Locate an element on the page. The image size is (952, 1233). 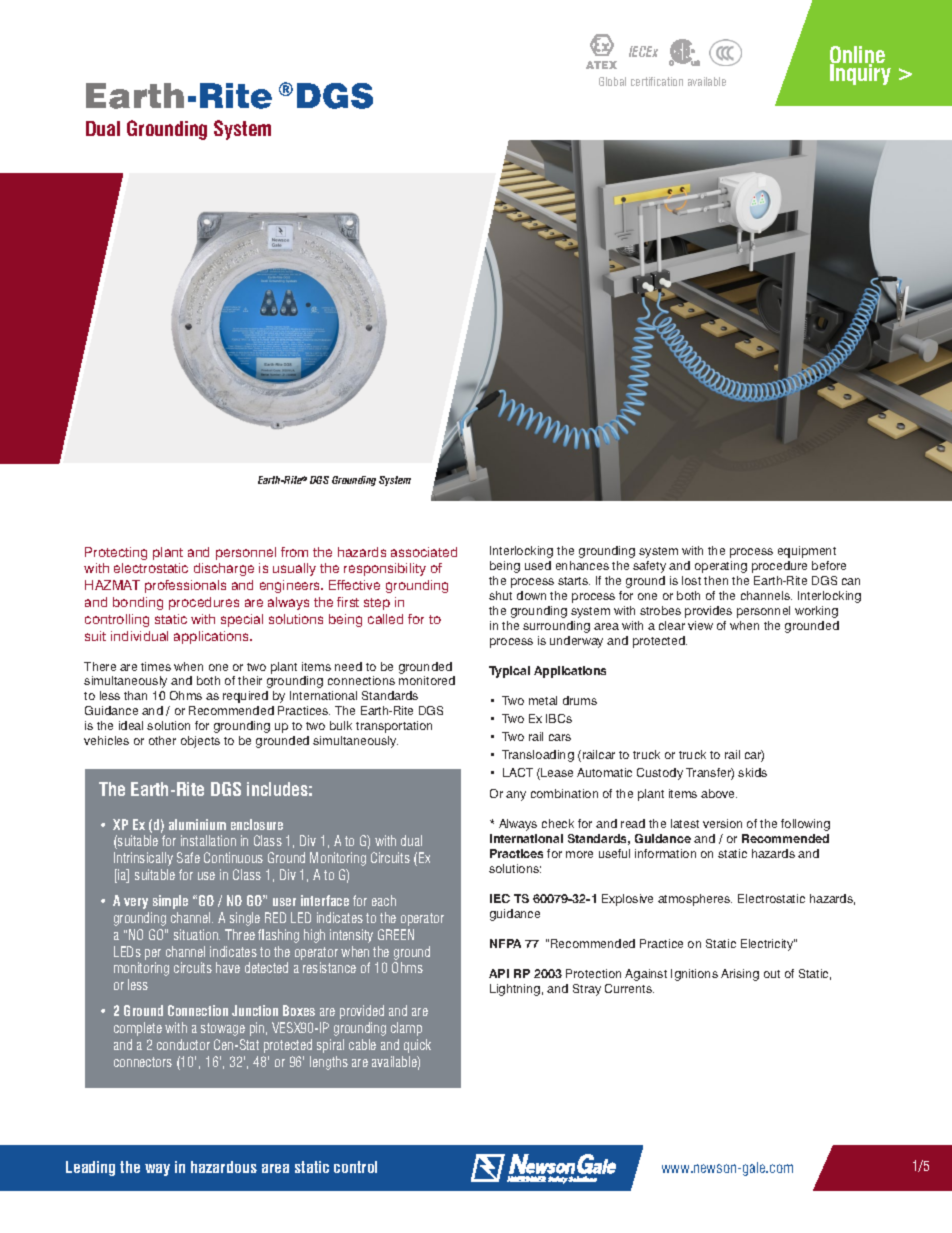
aluminium is located at coordinates (197, 824).
